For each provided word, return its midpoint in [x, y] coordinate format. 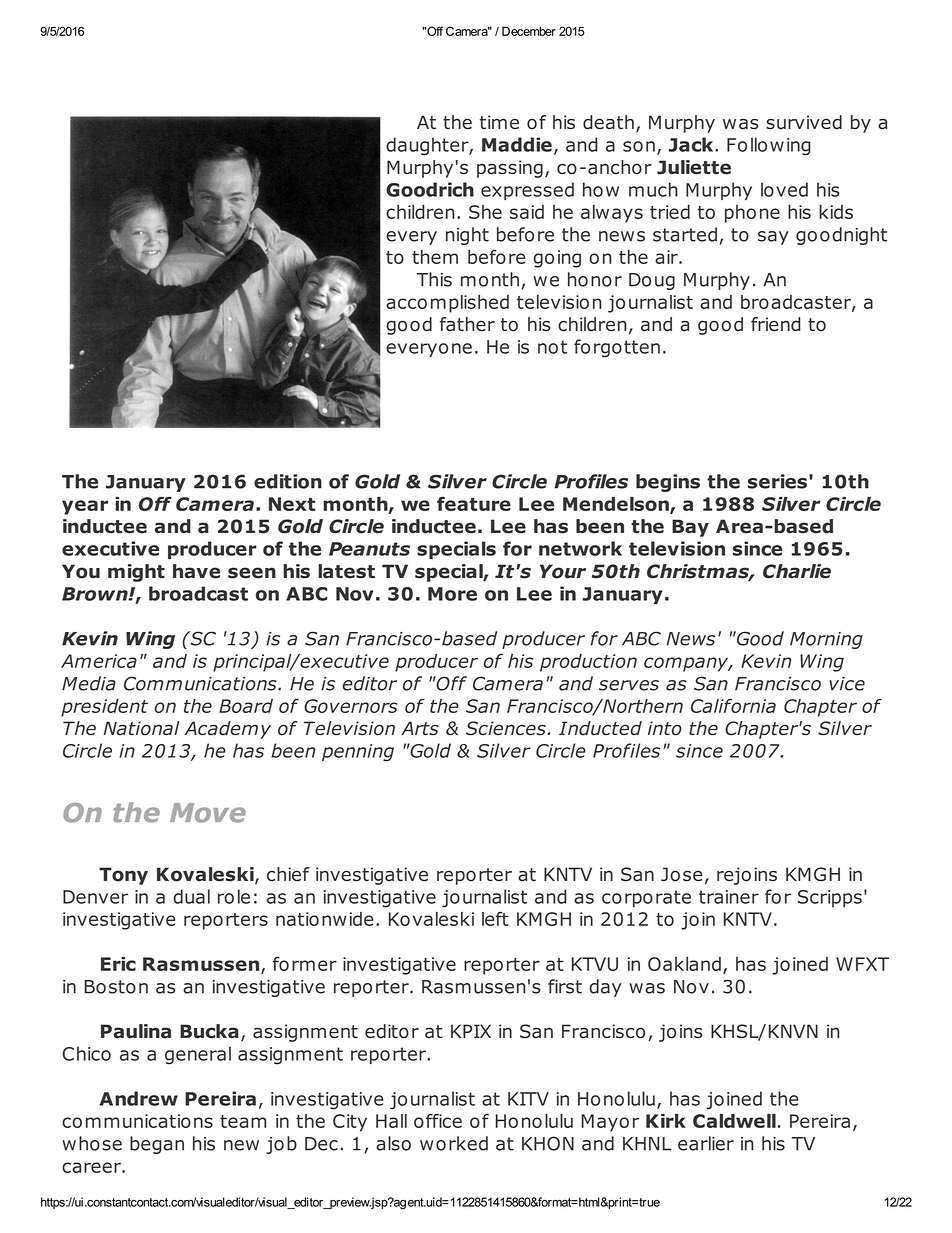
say [773, 238]
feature [474, 504]
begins [668, 483]
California [733, 706]
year [85, 507]
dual [191, 896]
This [434, 279]
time [499, 122]
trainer [729, 897]
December [529, 31]
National [141, 728]
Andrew [139, 1098]
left [495, 919]
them [435, 257]
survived [804, 122]
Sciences [507, 728]
